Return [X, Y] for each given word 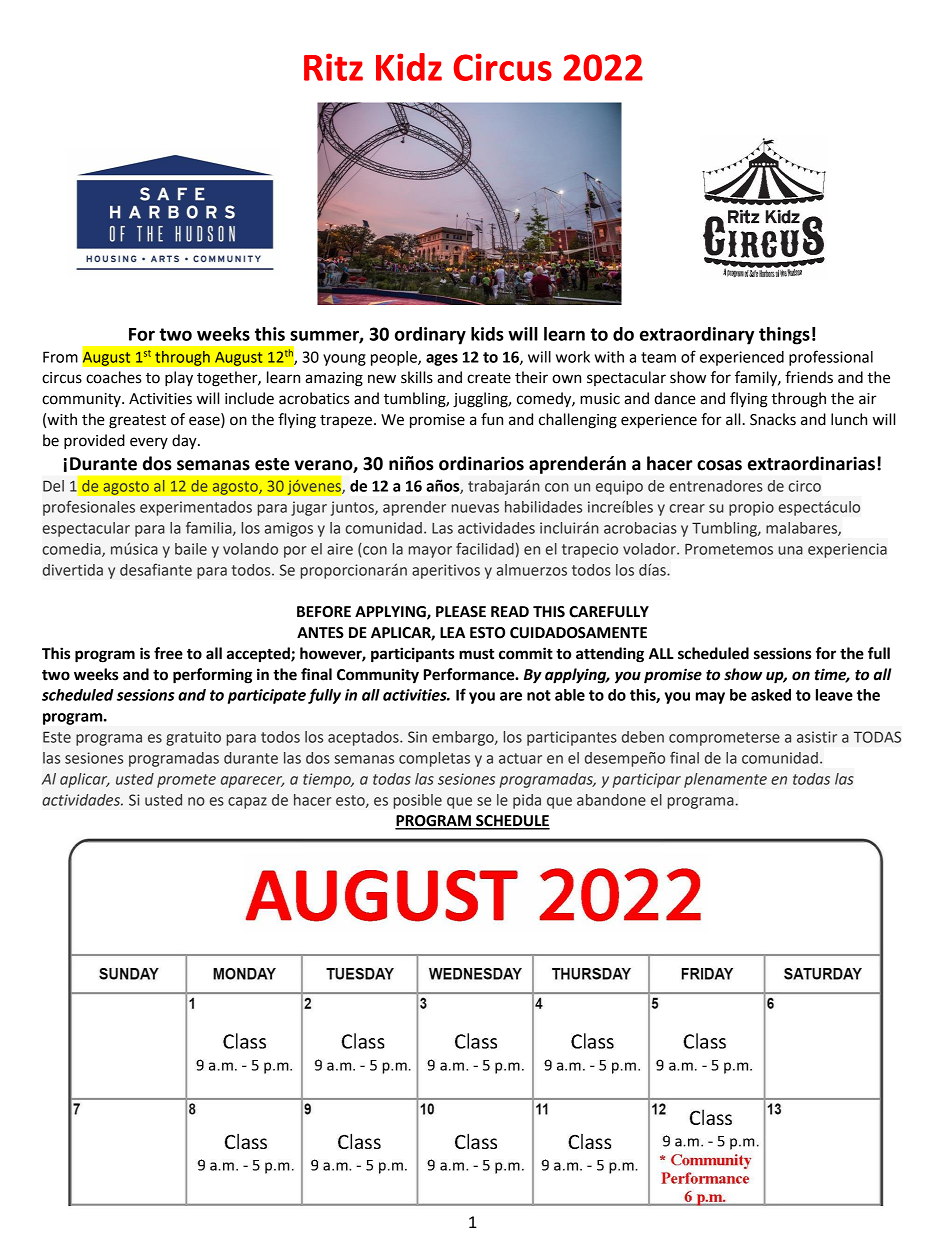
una [790, 550]
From [60, 357]
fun [492, 419]
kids [487, 334]
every [149, 443]
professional [831, 358]
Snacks [773, 419]
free [168, 653]
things [784, 336]
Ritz [333, 67]
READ [510, 611]
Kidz [409, 67]
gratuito [193, 738]
